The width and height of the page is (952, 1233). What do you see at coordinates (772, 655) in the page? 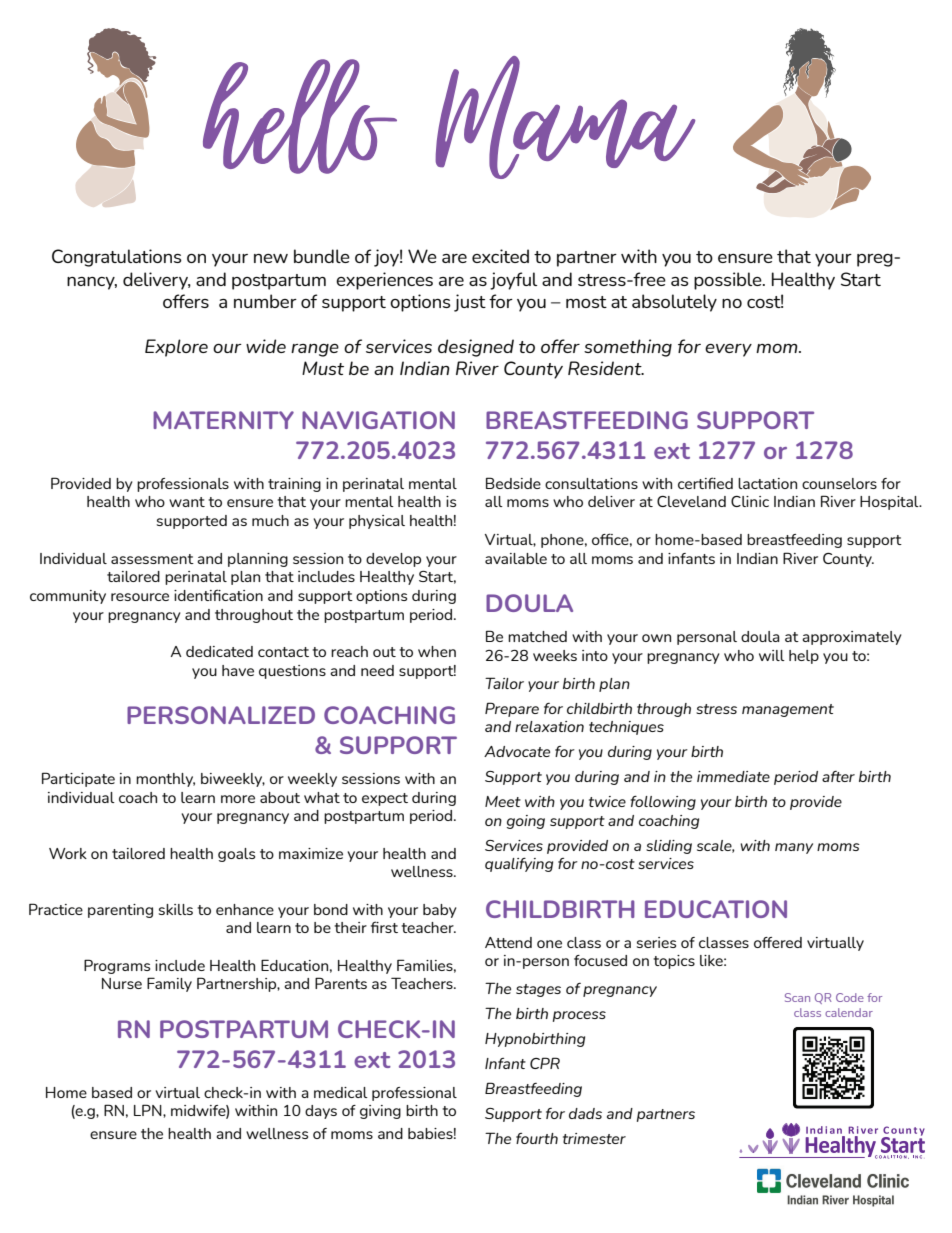
I see `will` at bounding box center [772, 655].
